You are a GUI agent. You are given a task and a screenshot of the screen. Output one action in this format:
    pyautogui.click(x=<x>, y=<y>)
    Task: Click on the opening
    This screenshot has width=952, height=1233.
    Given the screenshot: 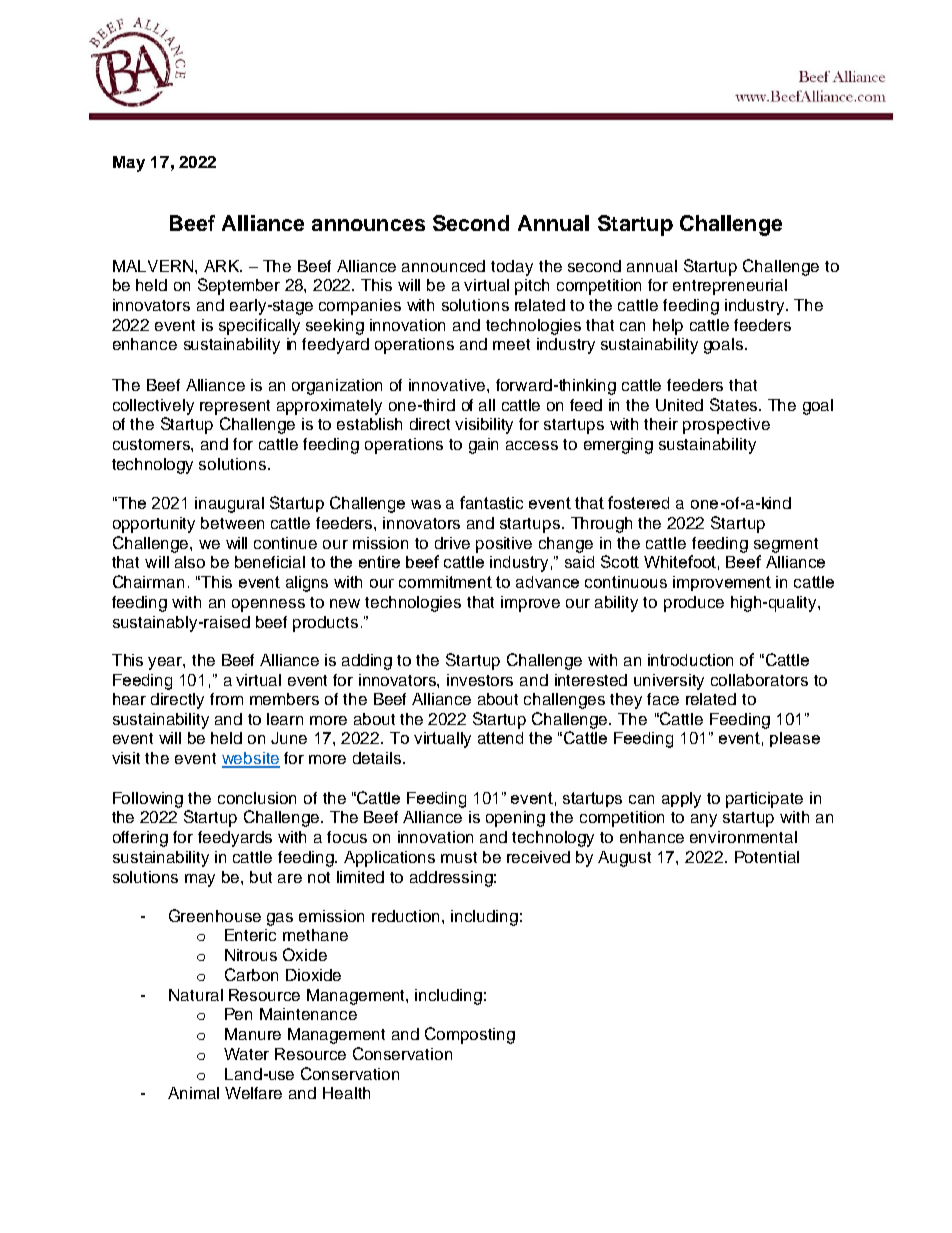 What is the action you would take?
    pyautogui.click(x=515, y=819)
